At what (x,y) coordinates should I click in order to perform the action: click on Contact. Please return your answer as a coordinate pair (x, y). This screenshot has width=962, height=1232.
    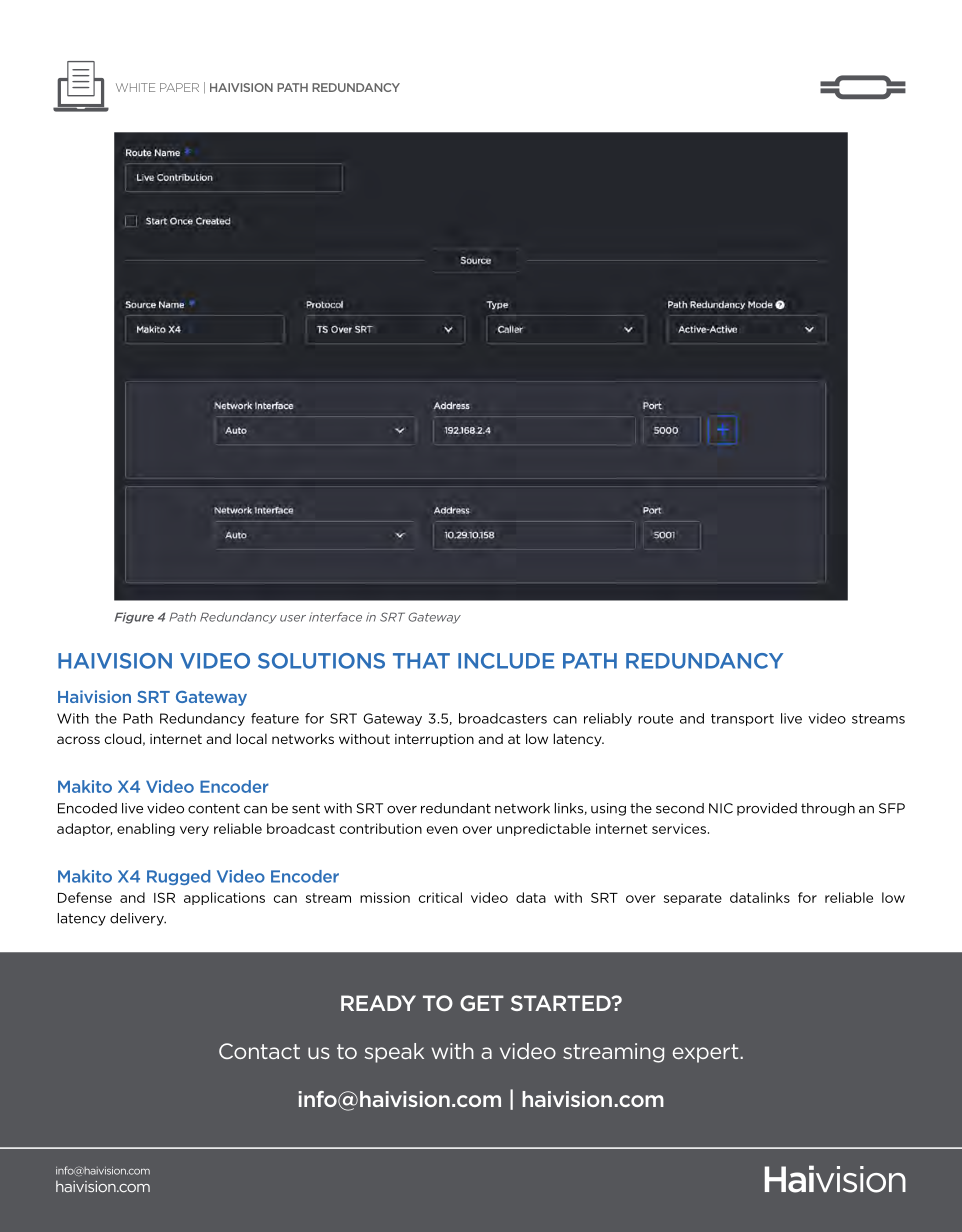
    Looking at the image, I should click on (259, 1051).
